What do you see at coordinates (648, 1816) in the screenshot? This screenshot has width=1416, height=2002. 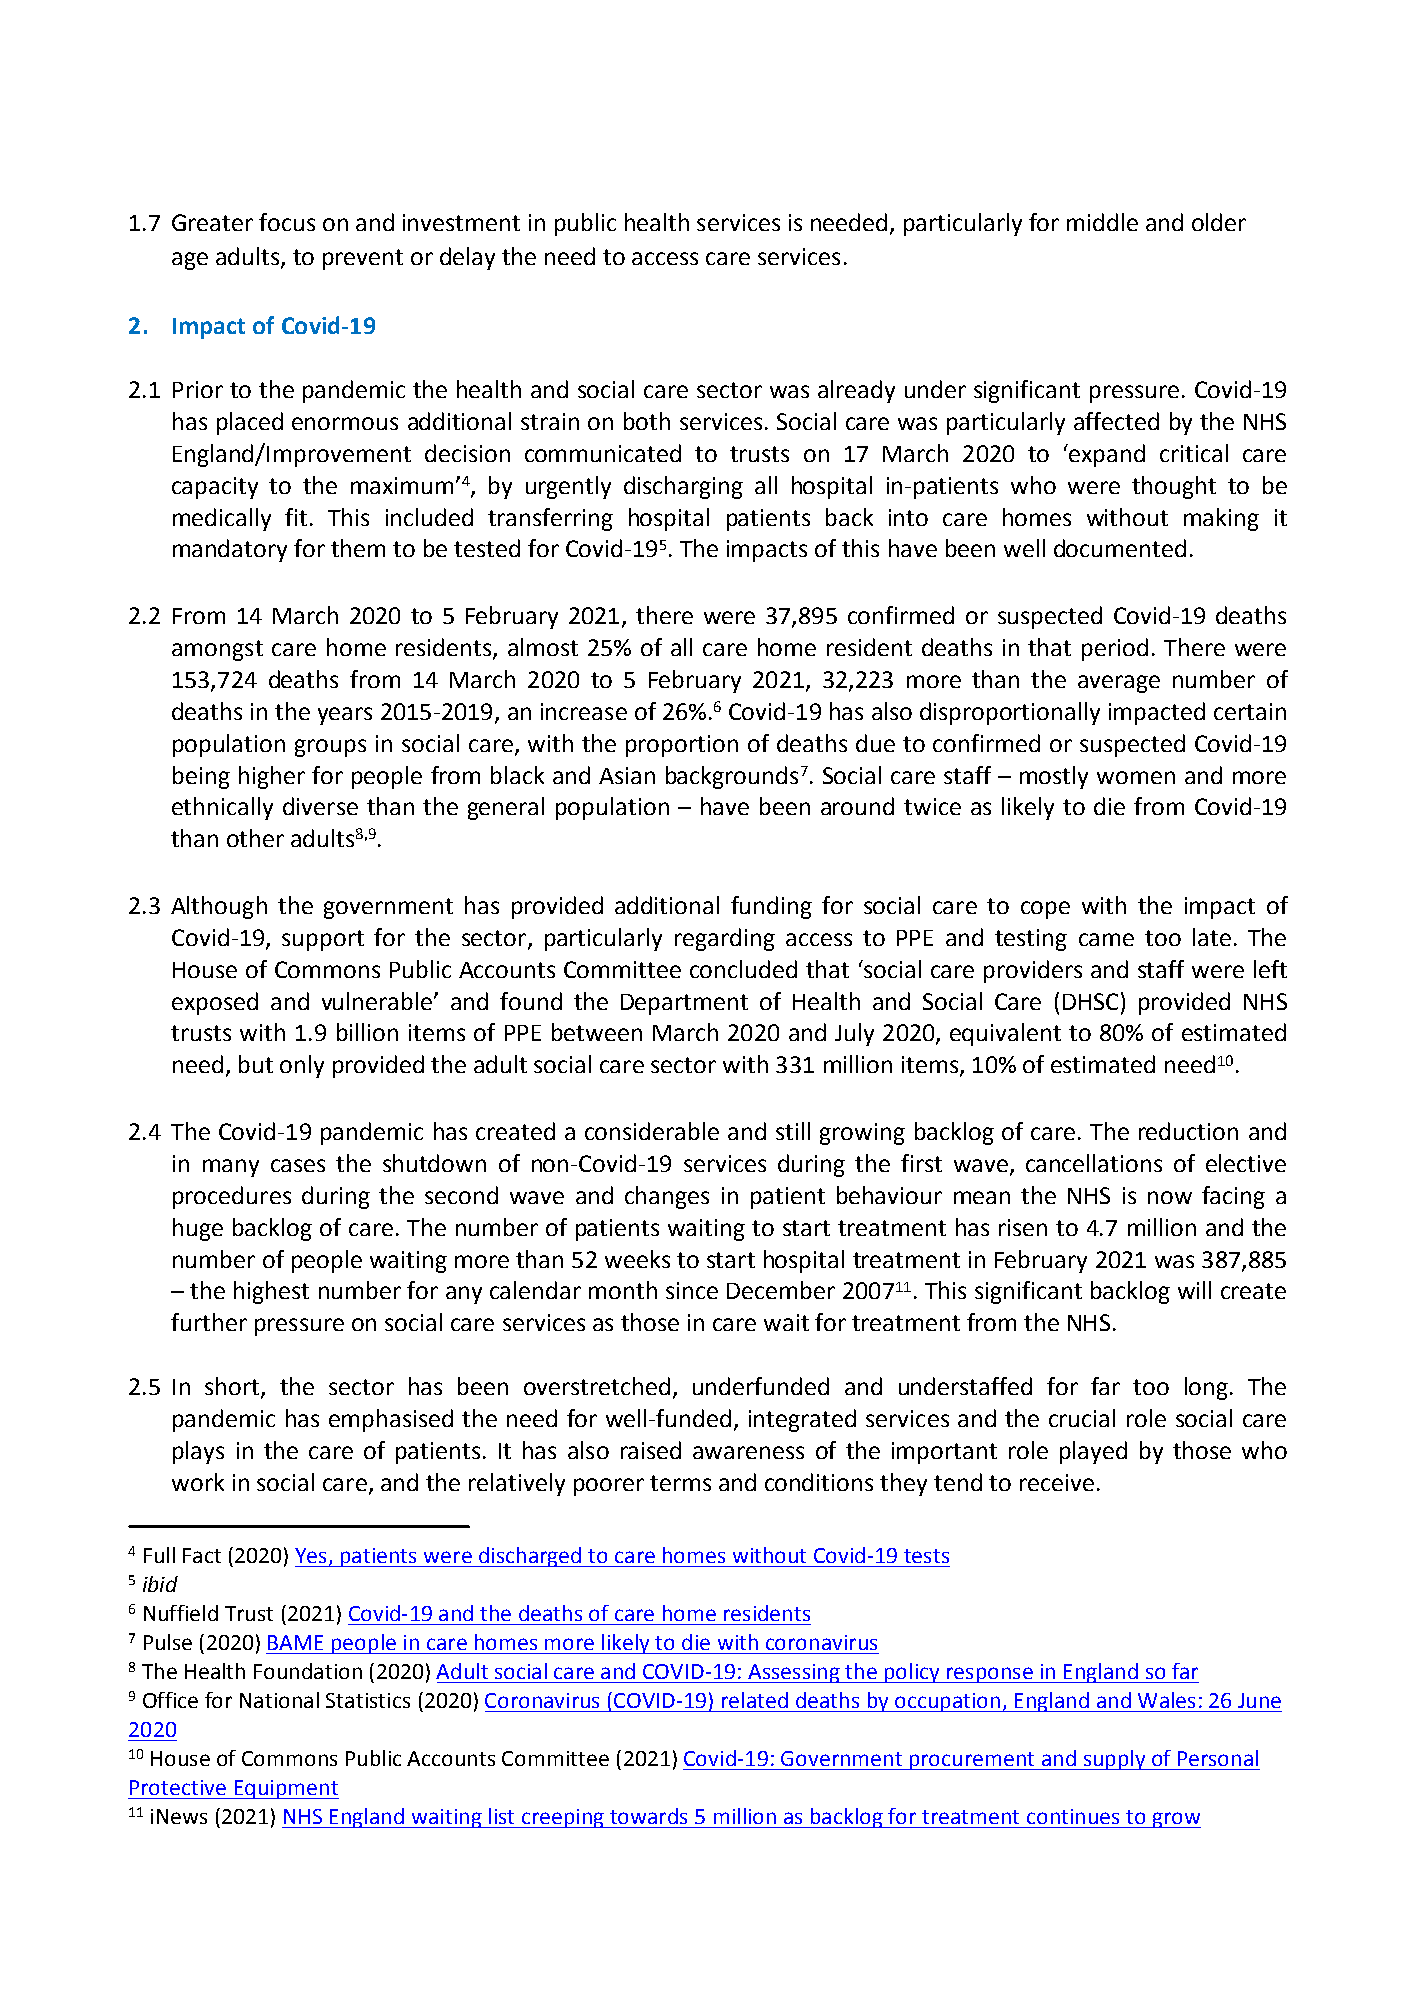 I see `towards` at bounding box center [648, 1816].
